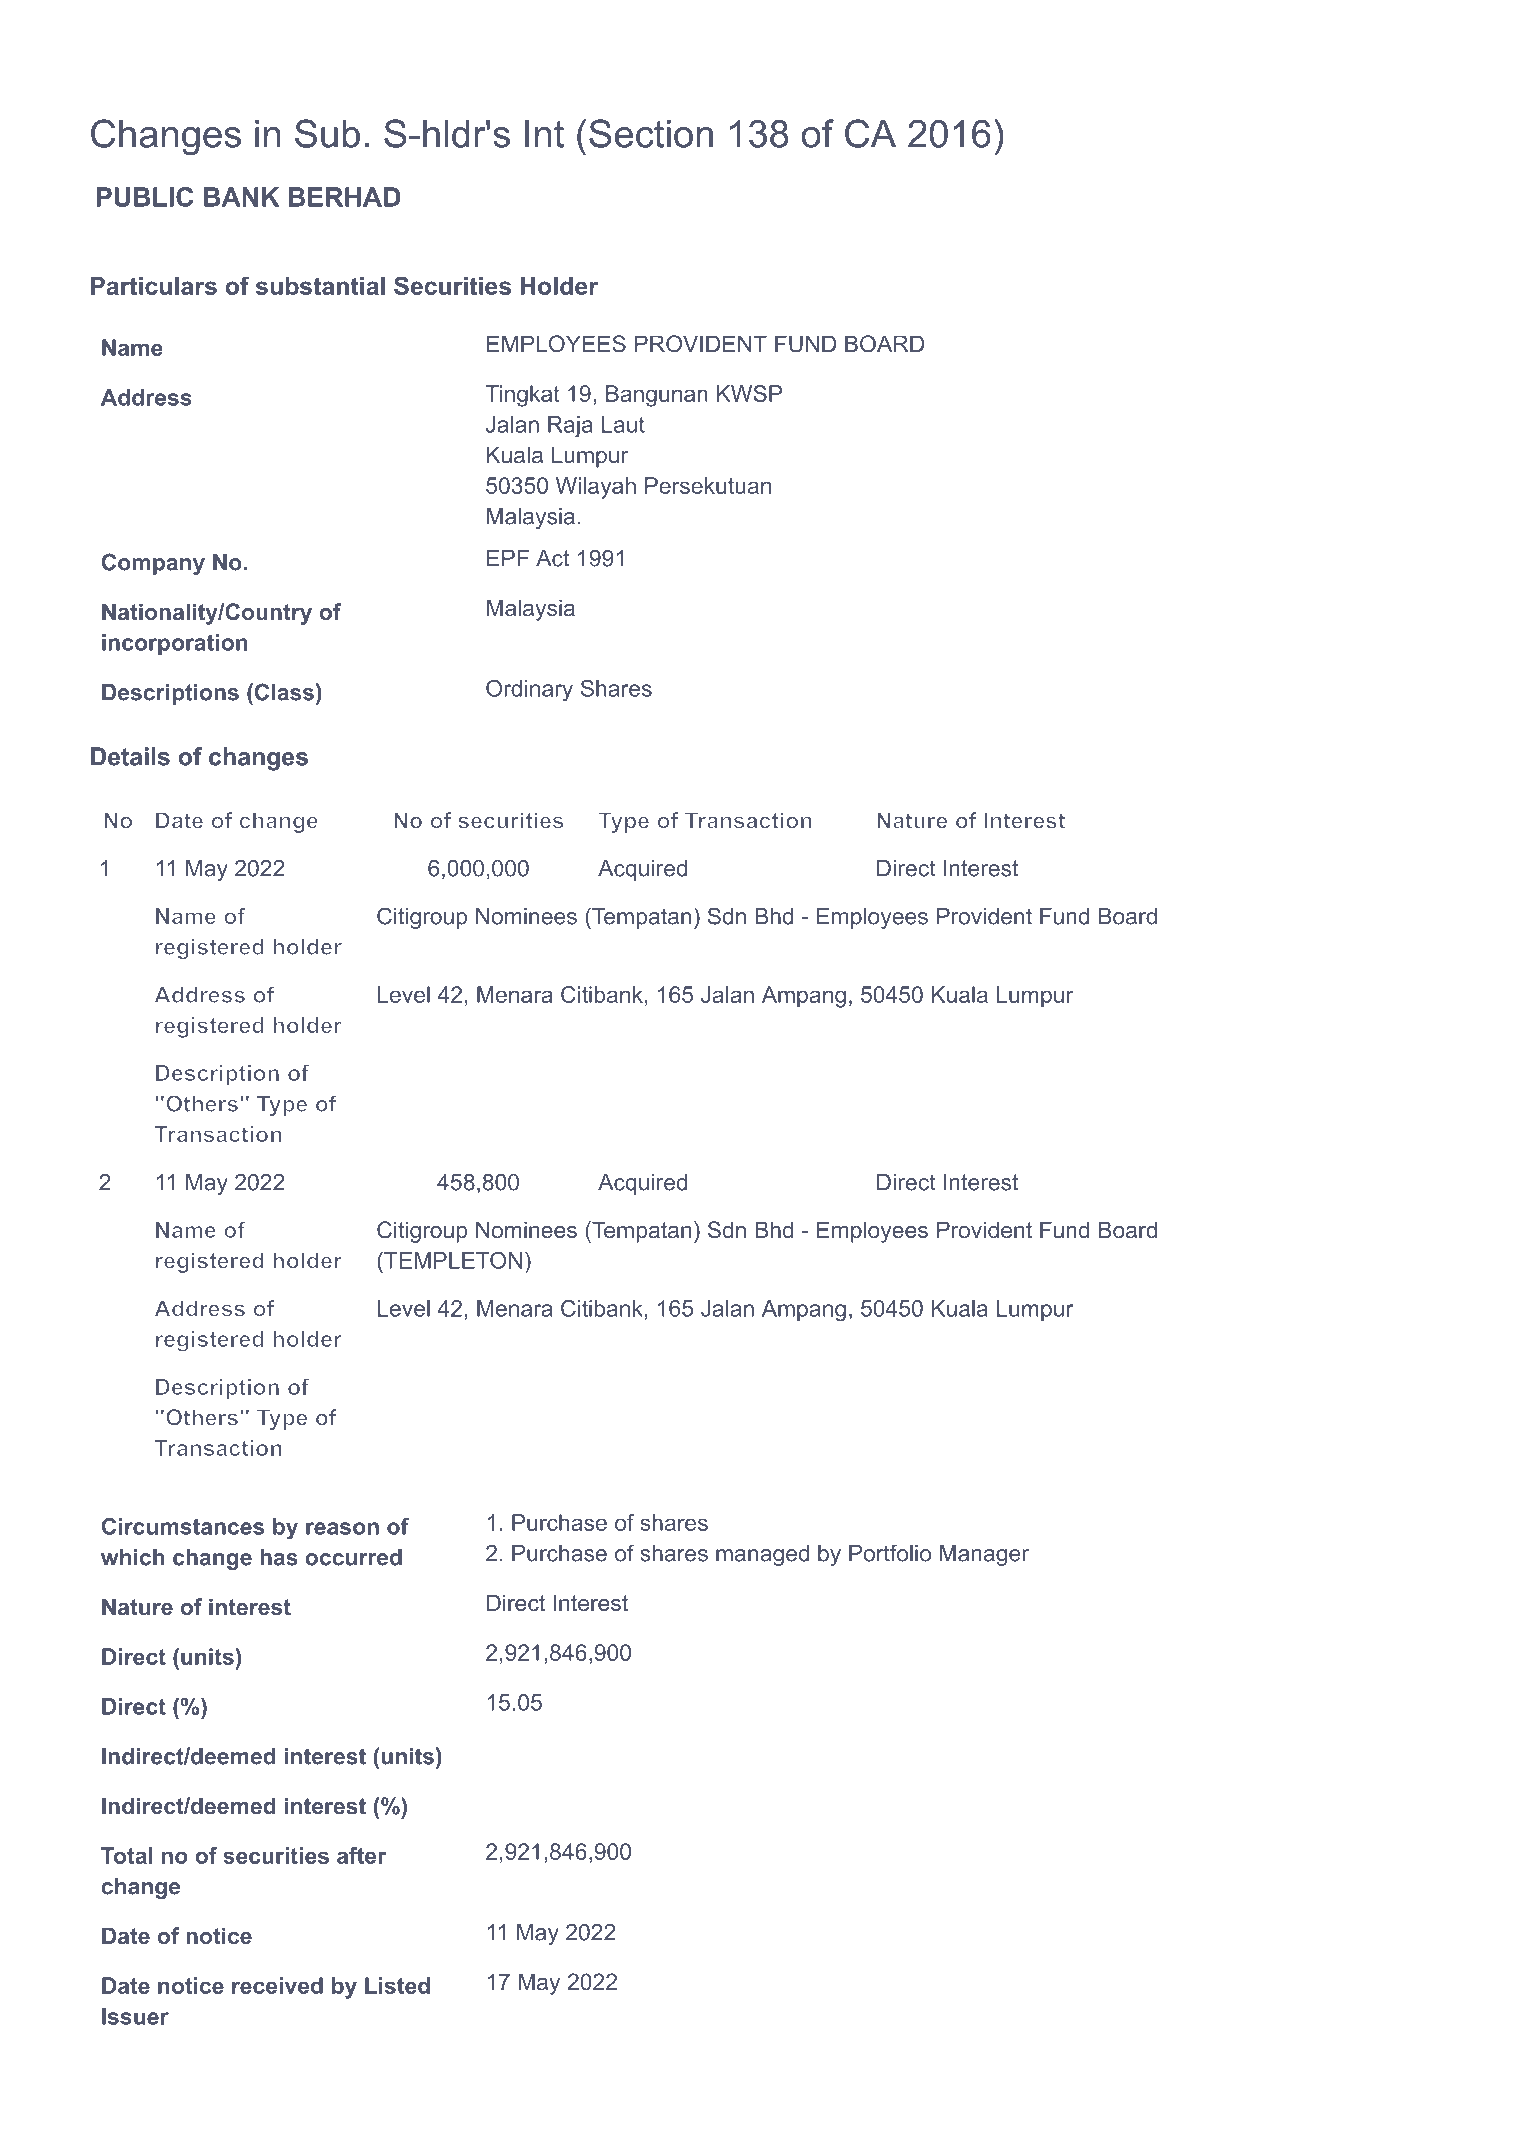  What do you see at coordinates (890, 1553) in the document?
I see `Portfolio` at bounding box center [890, 1553].
